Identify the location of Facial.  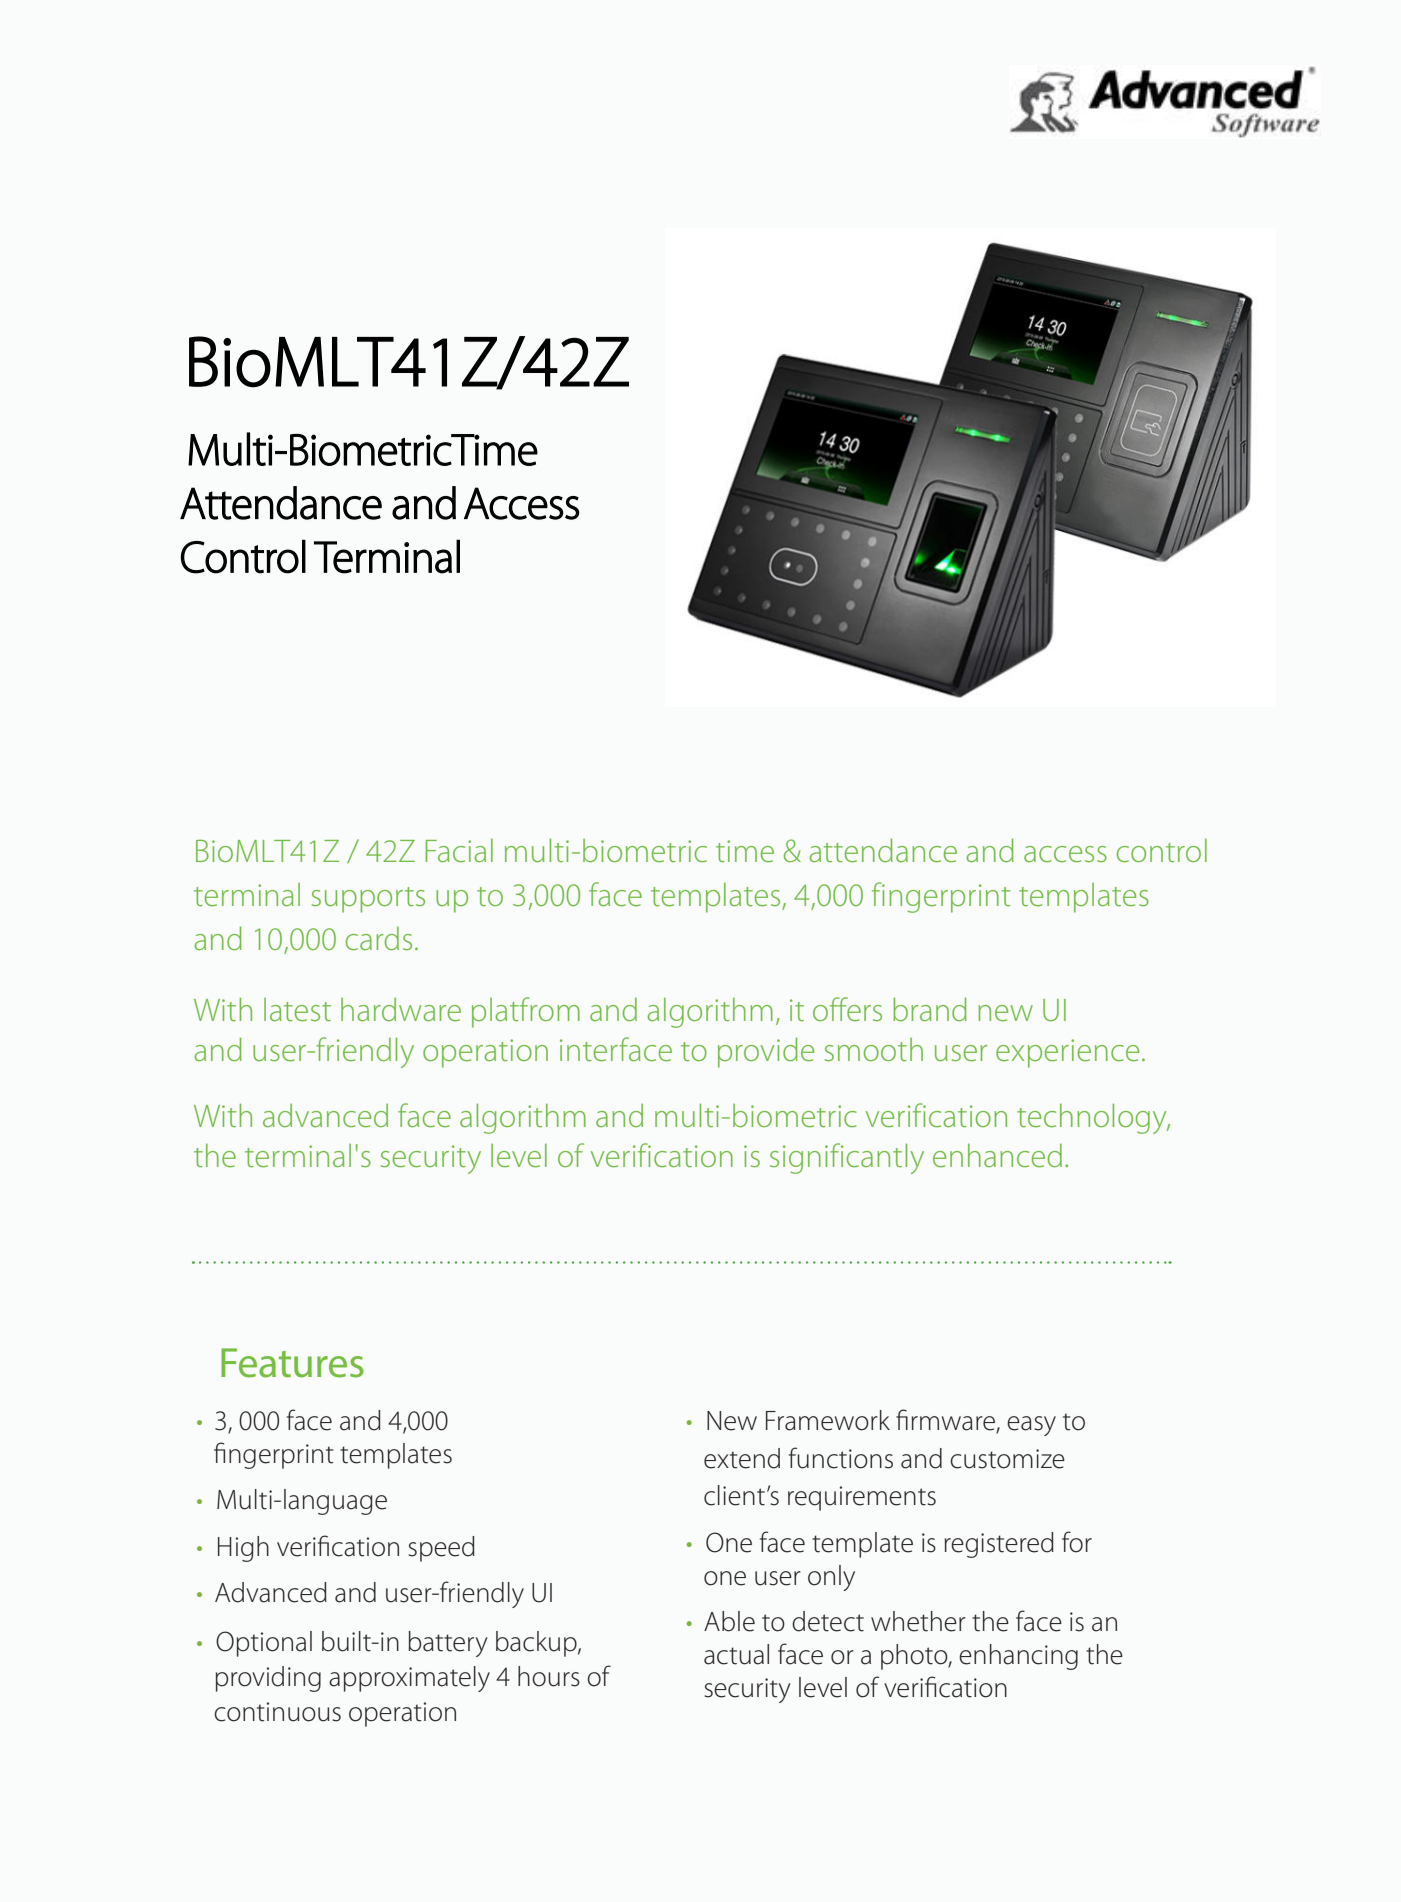
(459, 850).
